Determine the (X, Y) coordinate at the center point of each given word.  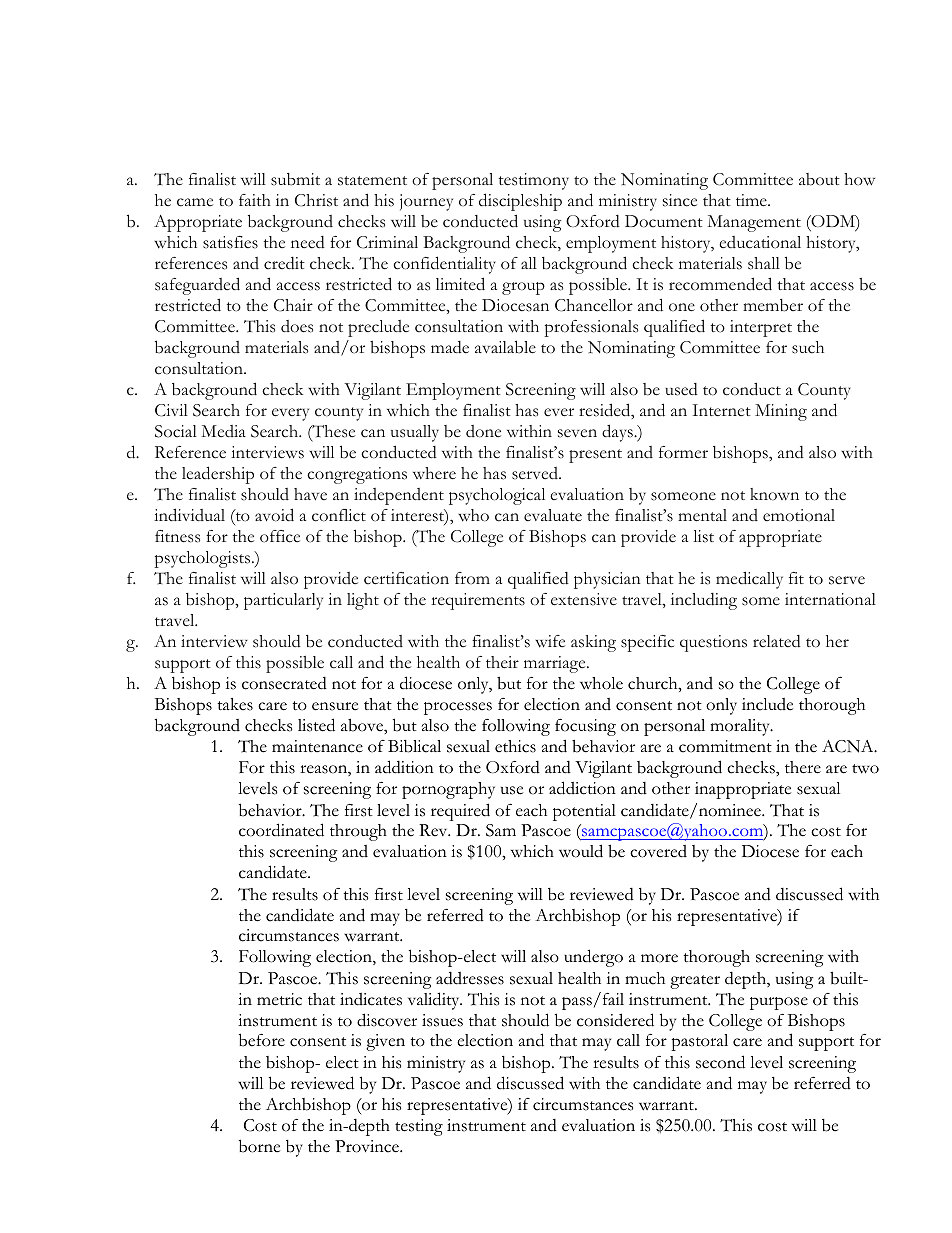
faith (255, 200)
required (460, 812)
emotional (799, 515)
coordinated (281, 830)
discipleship (520, 202)
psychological (497, 496)
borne (259, 1146)
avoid (274, 515)
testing (419, 1127)
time (752, 200)
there (803, 767)
